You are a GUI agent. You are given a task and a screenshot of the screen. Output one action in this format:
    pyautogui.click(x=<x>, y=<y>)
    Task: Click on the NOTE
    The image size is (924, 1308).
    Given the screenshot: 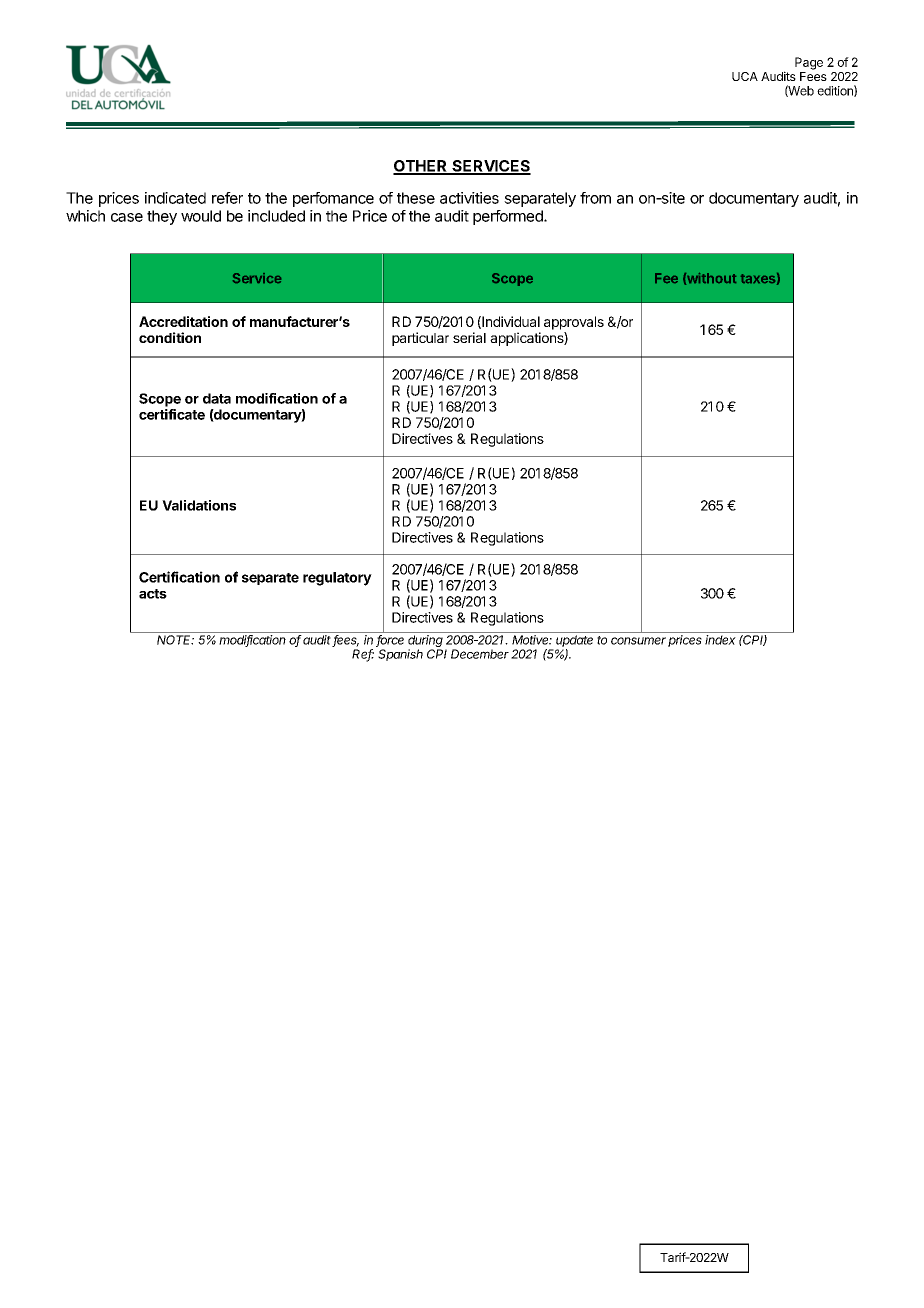 What is the action you would take?
    pyautogui.click(x=175, y=640)
